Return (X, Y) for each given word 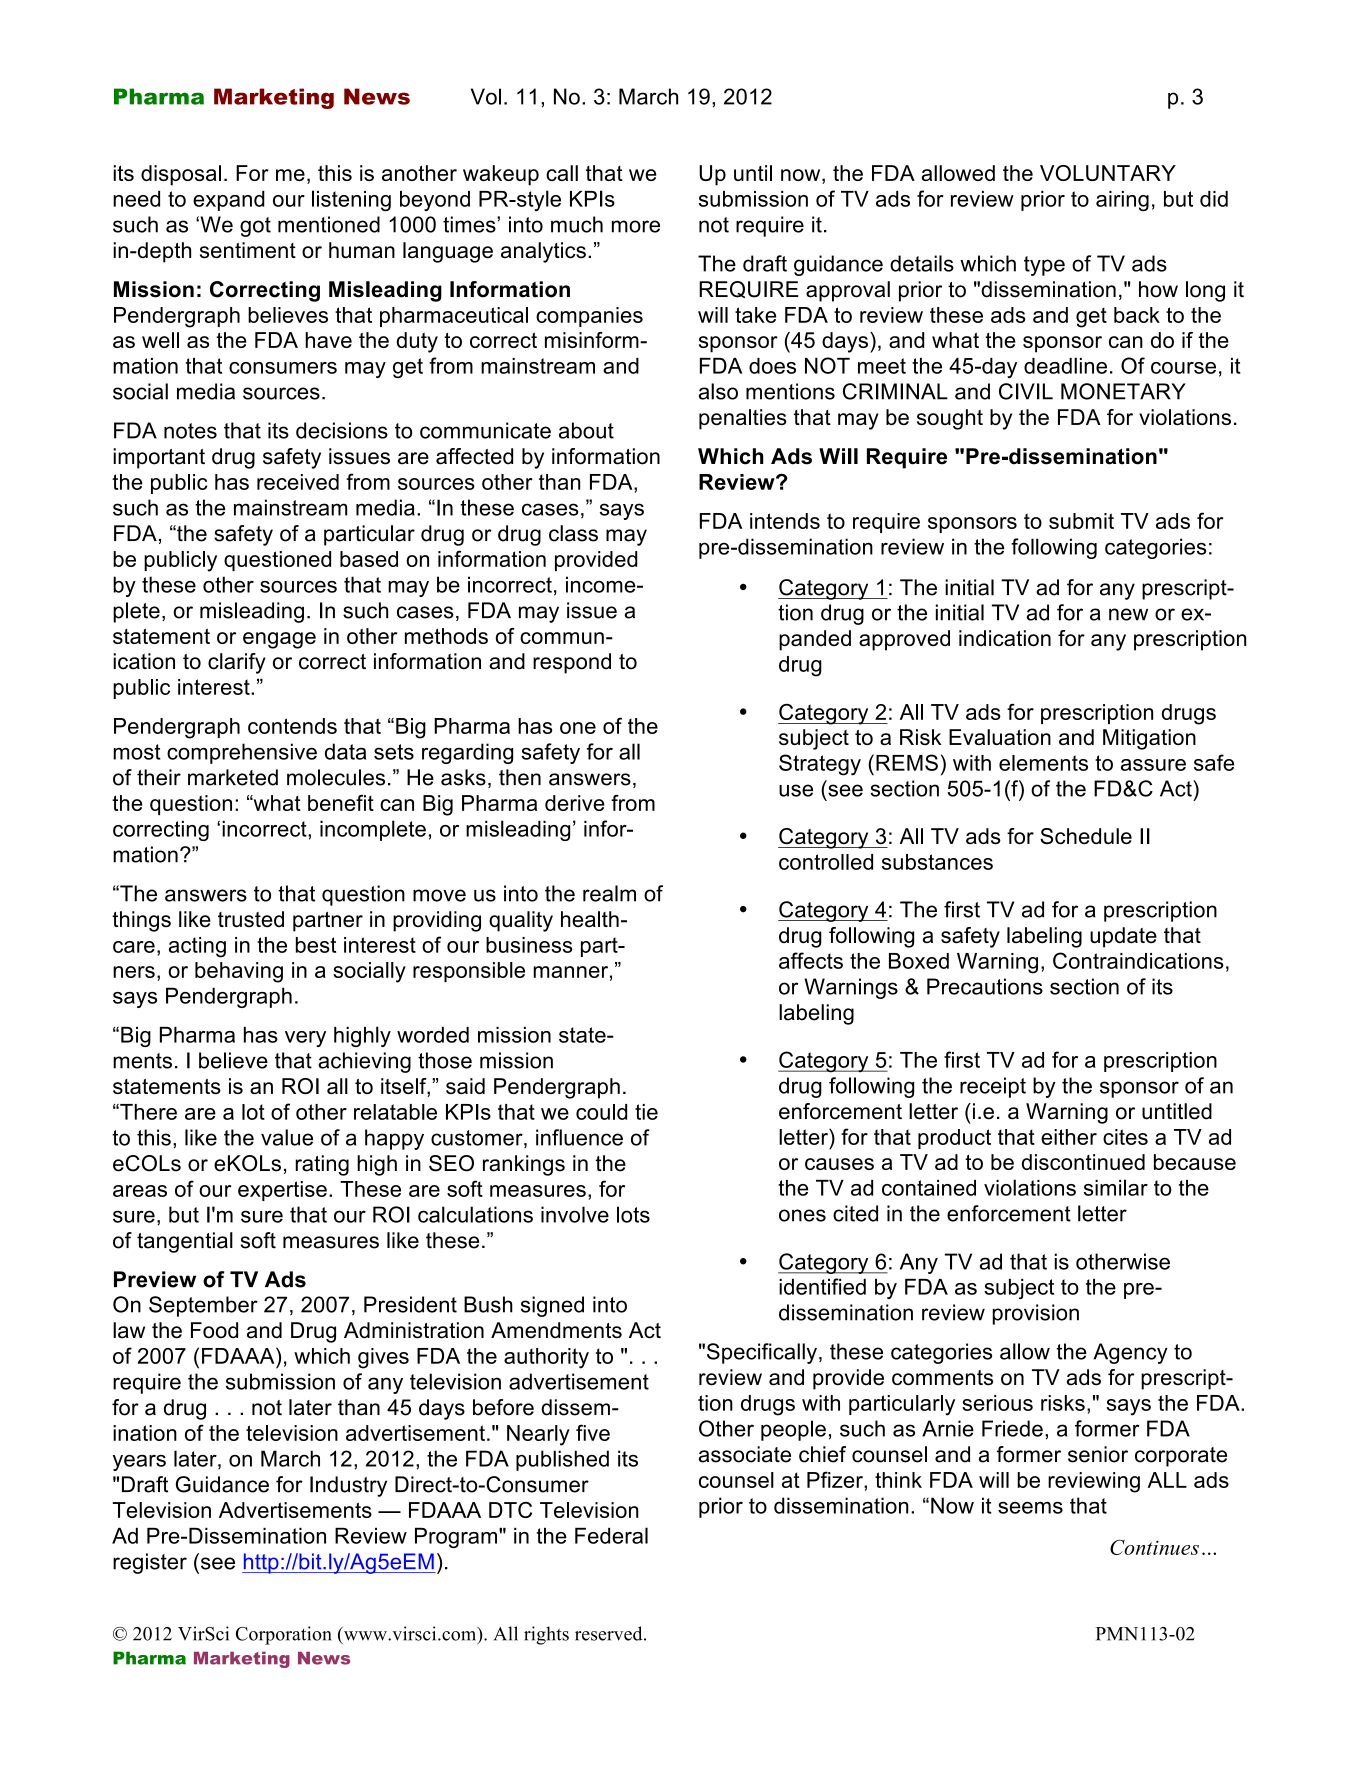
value (287, 1137)
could (601, 1112)
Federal (611, 1535)
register (150, 1563)
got (255, 227)
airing (1122, 201)
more (636, 226)
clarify (237, 663)
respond (572, 663)
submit (1081, 521)
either (1069, 1137)
